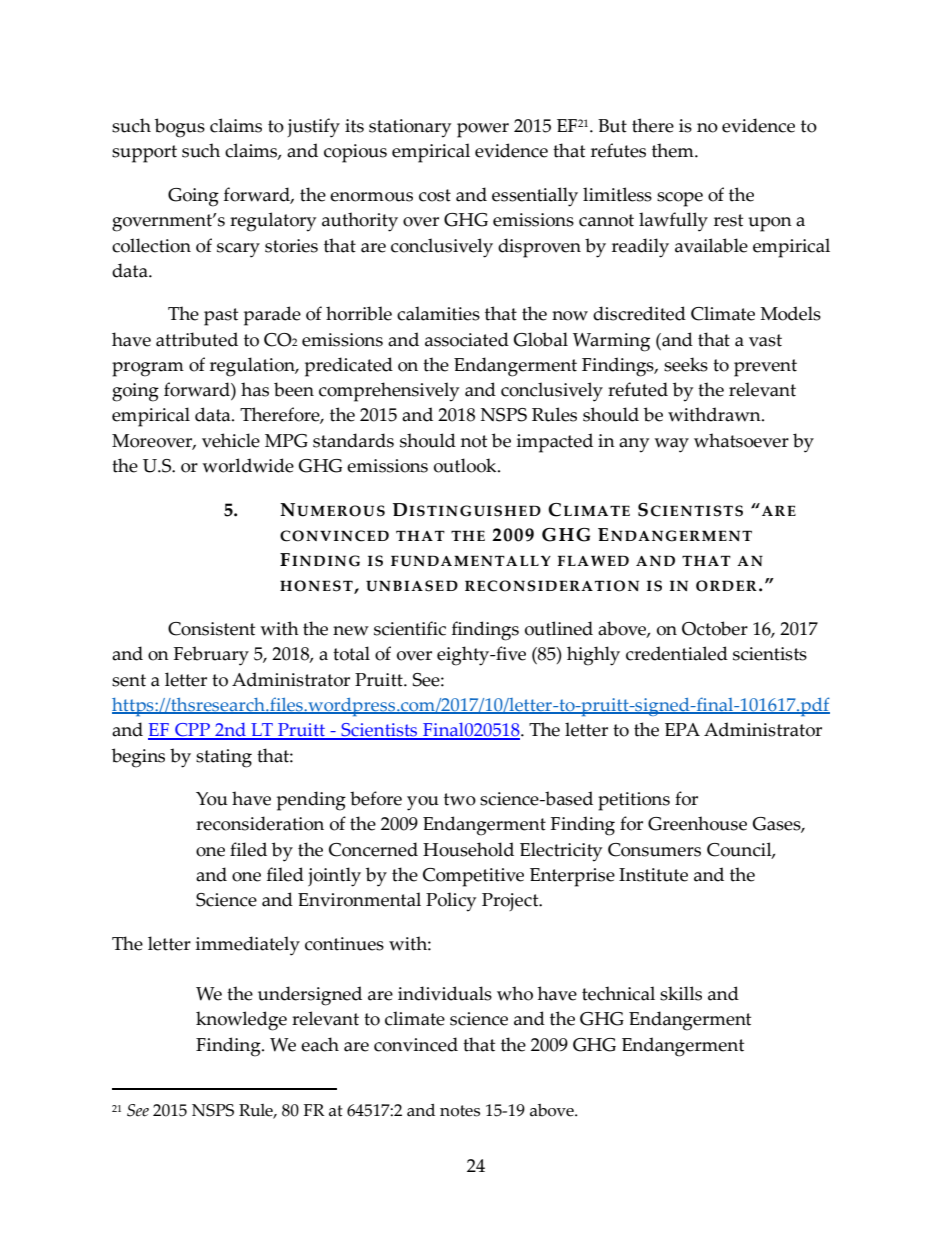  I want to click on two, so click(460, 799).
